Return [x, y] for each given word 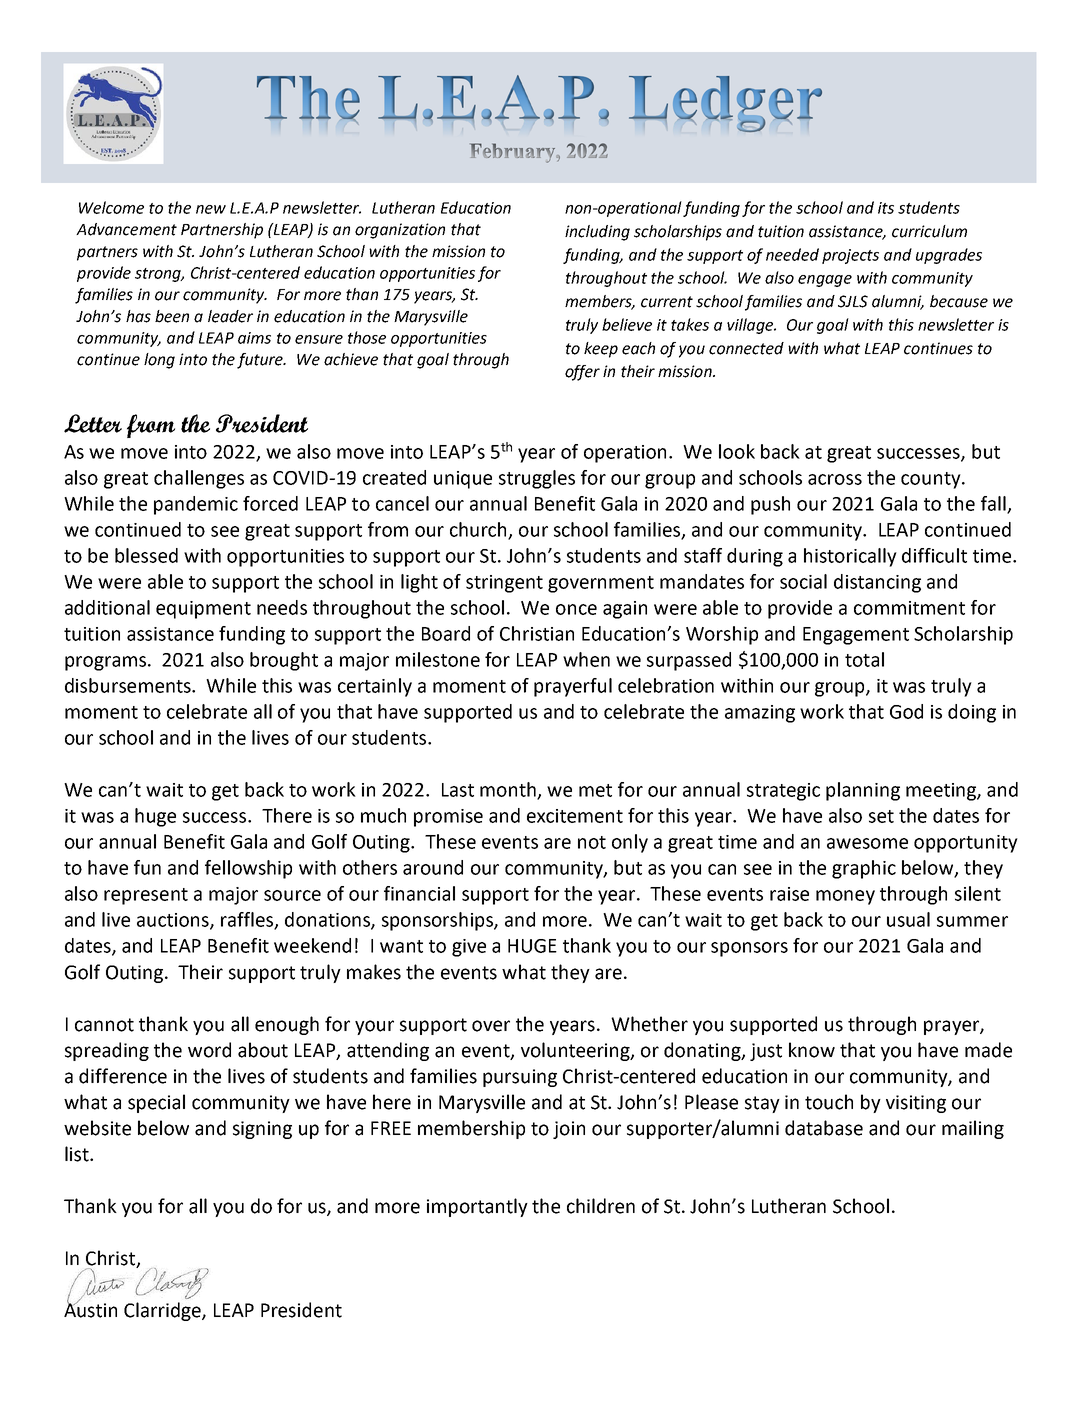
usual [908, 919]
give [469, 948]
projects [850, 256]
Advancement [126, 229]
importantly [477, 1207]
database [824, 1128]
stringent [504, 584]
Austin [90, 1309]
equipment [203, 610]
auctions [174, 921]
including [597, 233]
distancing [877, 583]
